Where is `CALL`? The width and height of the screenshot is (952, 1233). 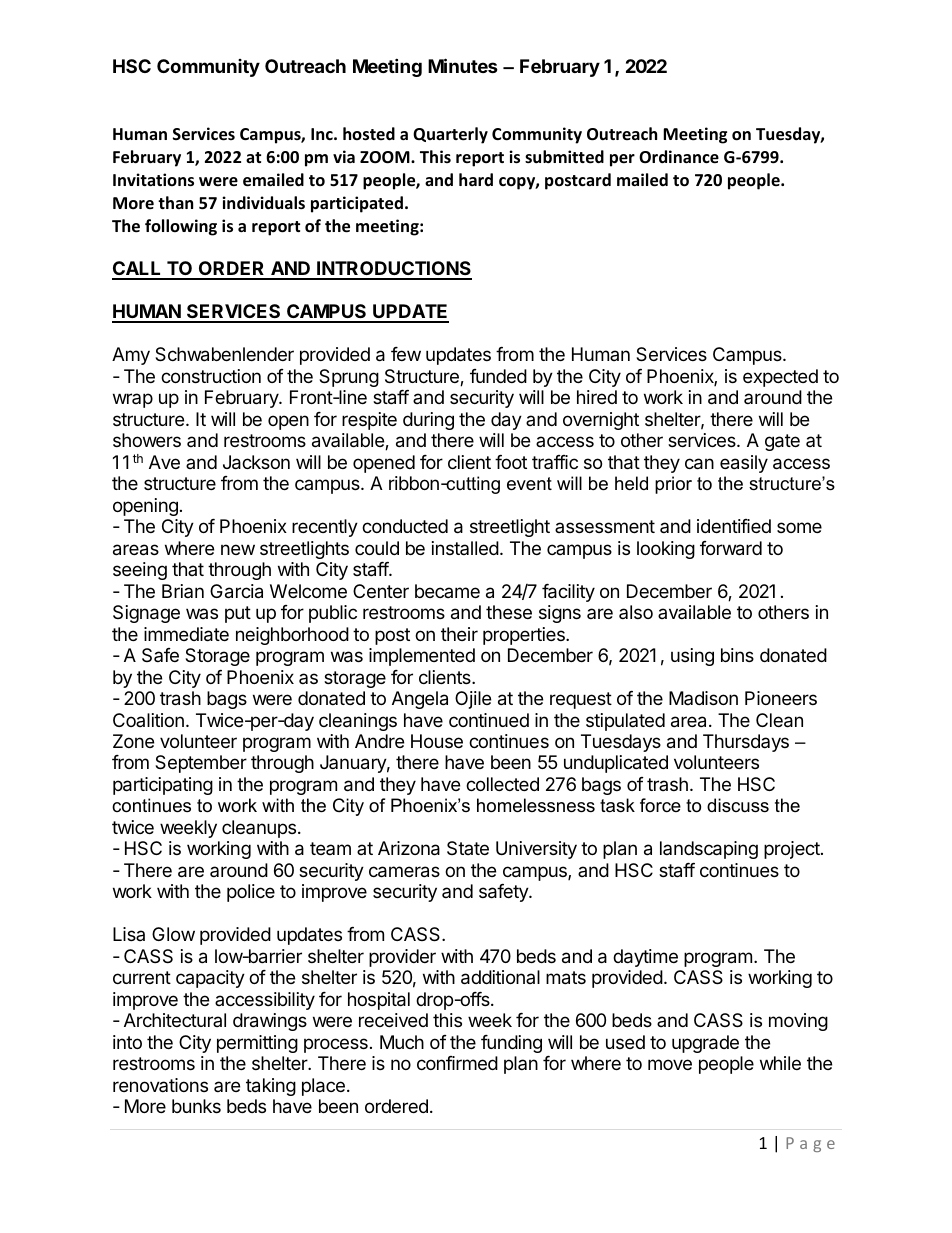 CALL is located at coordinates (138, 270).
